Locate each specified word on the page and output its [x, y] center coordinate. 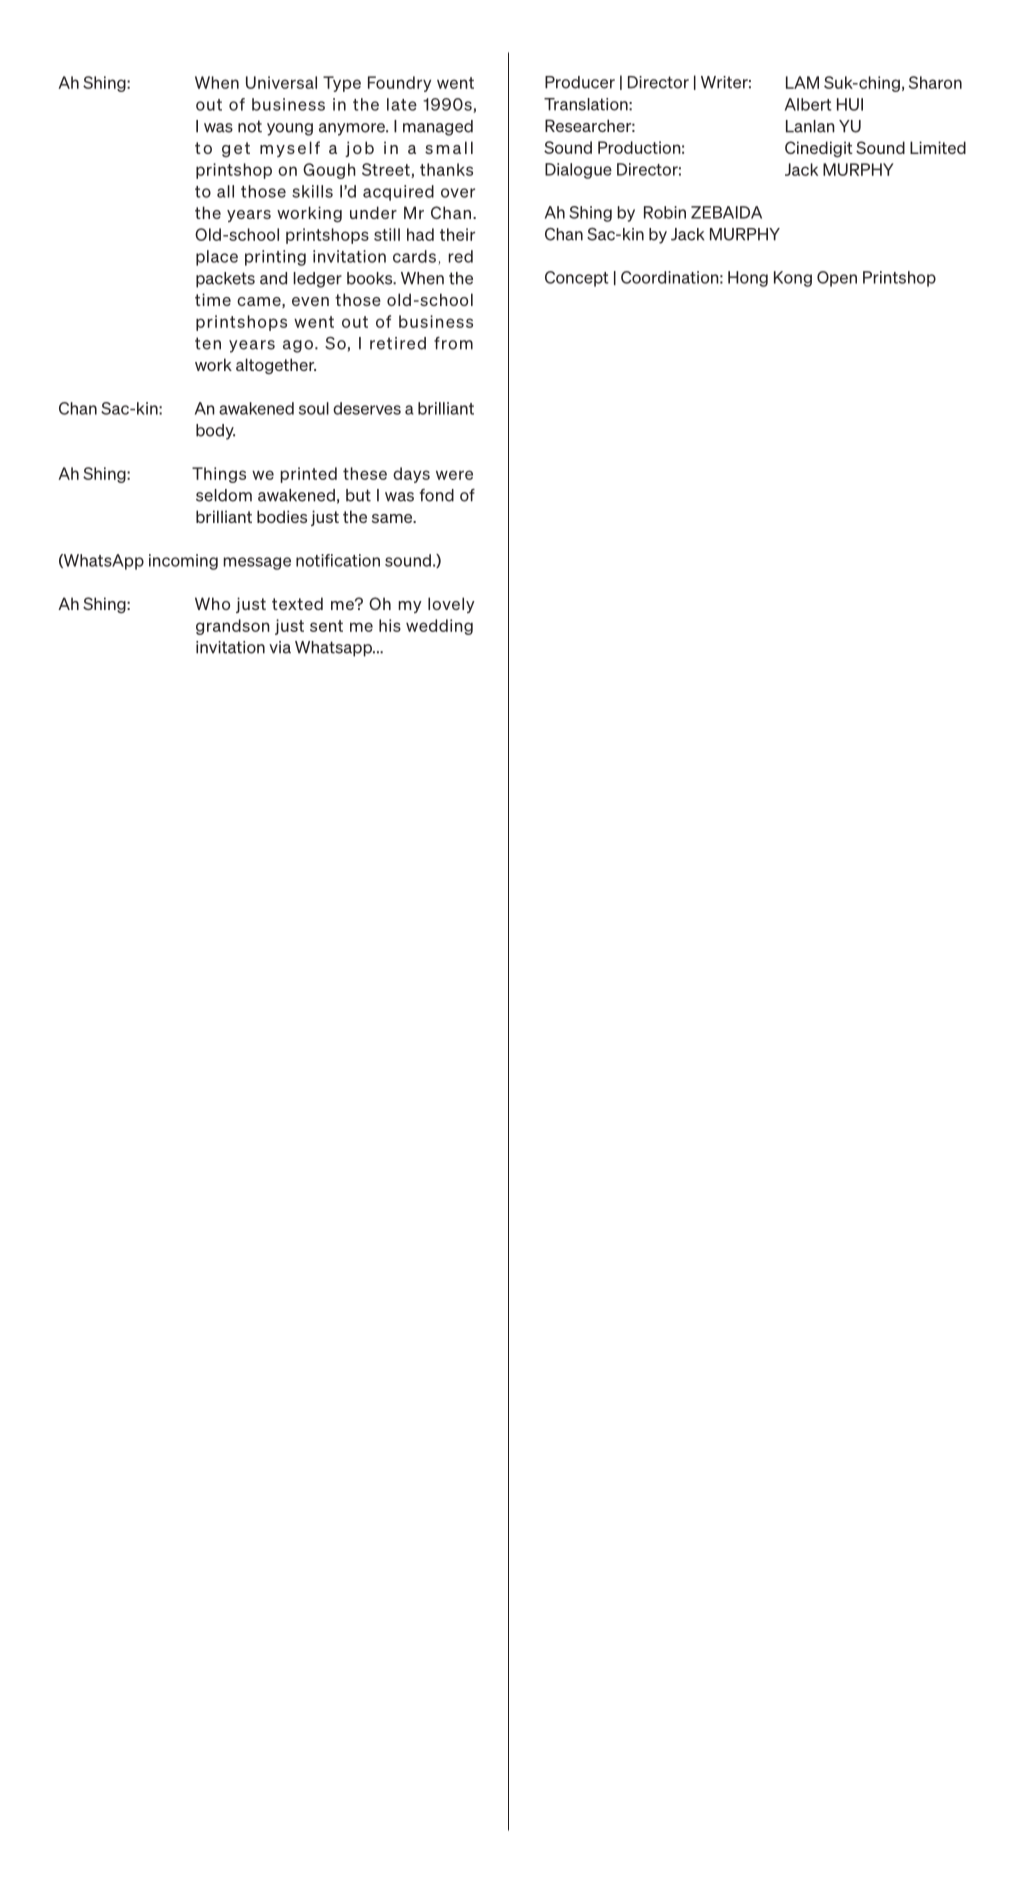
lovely [451, 605]
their [457, 234]
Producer [580, 82]
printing [275, 258]
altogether [276, 366]
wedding [439, 627]
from [453, 343]
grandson [233, 627]
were [454, 475]
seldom [224, 495]
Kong [793, 279]
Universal [281, 82]
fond [437, 495]
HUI [850, 104]
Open [837, 279]
